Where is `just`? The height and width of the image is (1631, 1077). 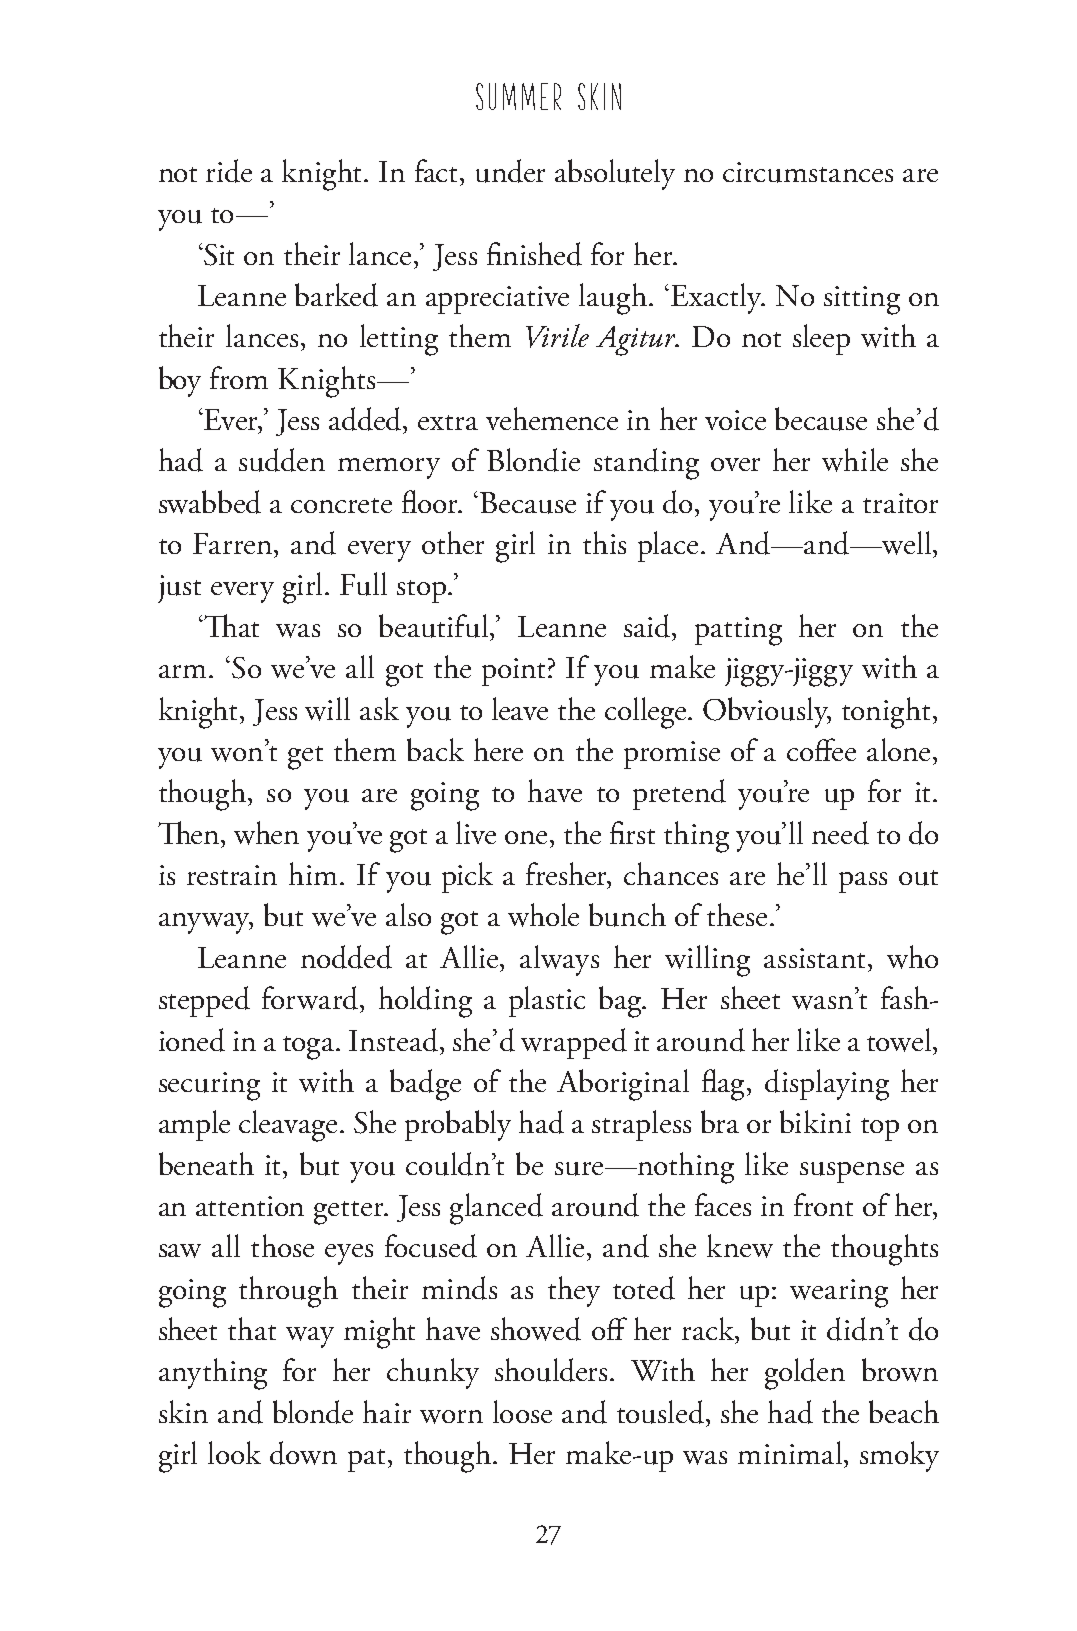
just is located at coordinates (179, 589).
